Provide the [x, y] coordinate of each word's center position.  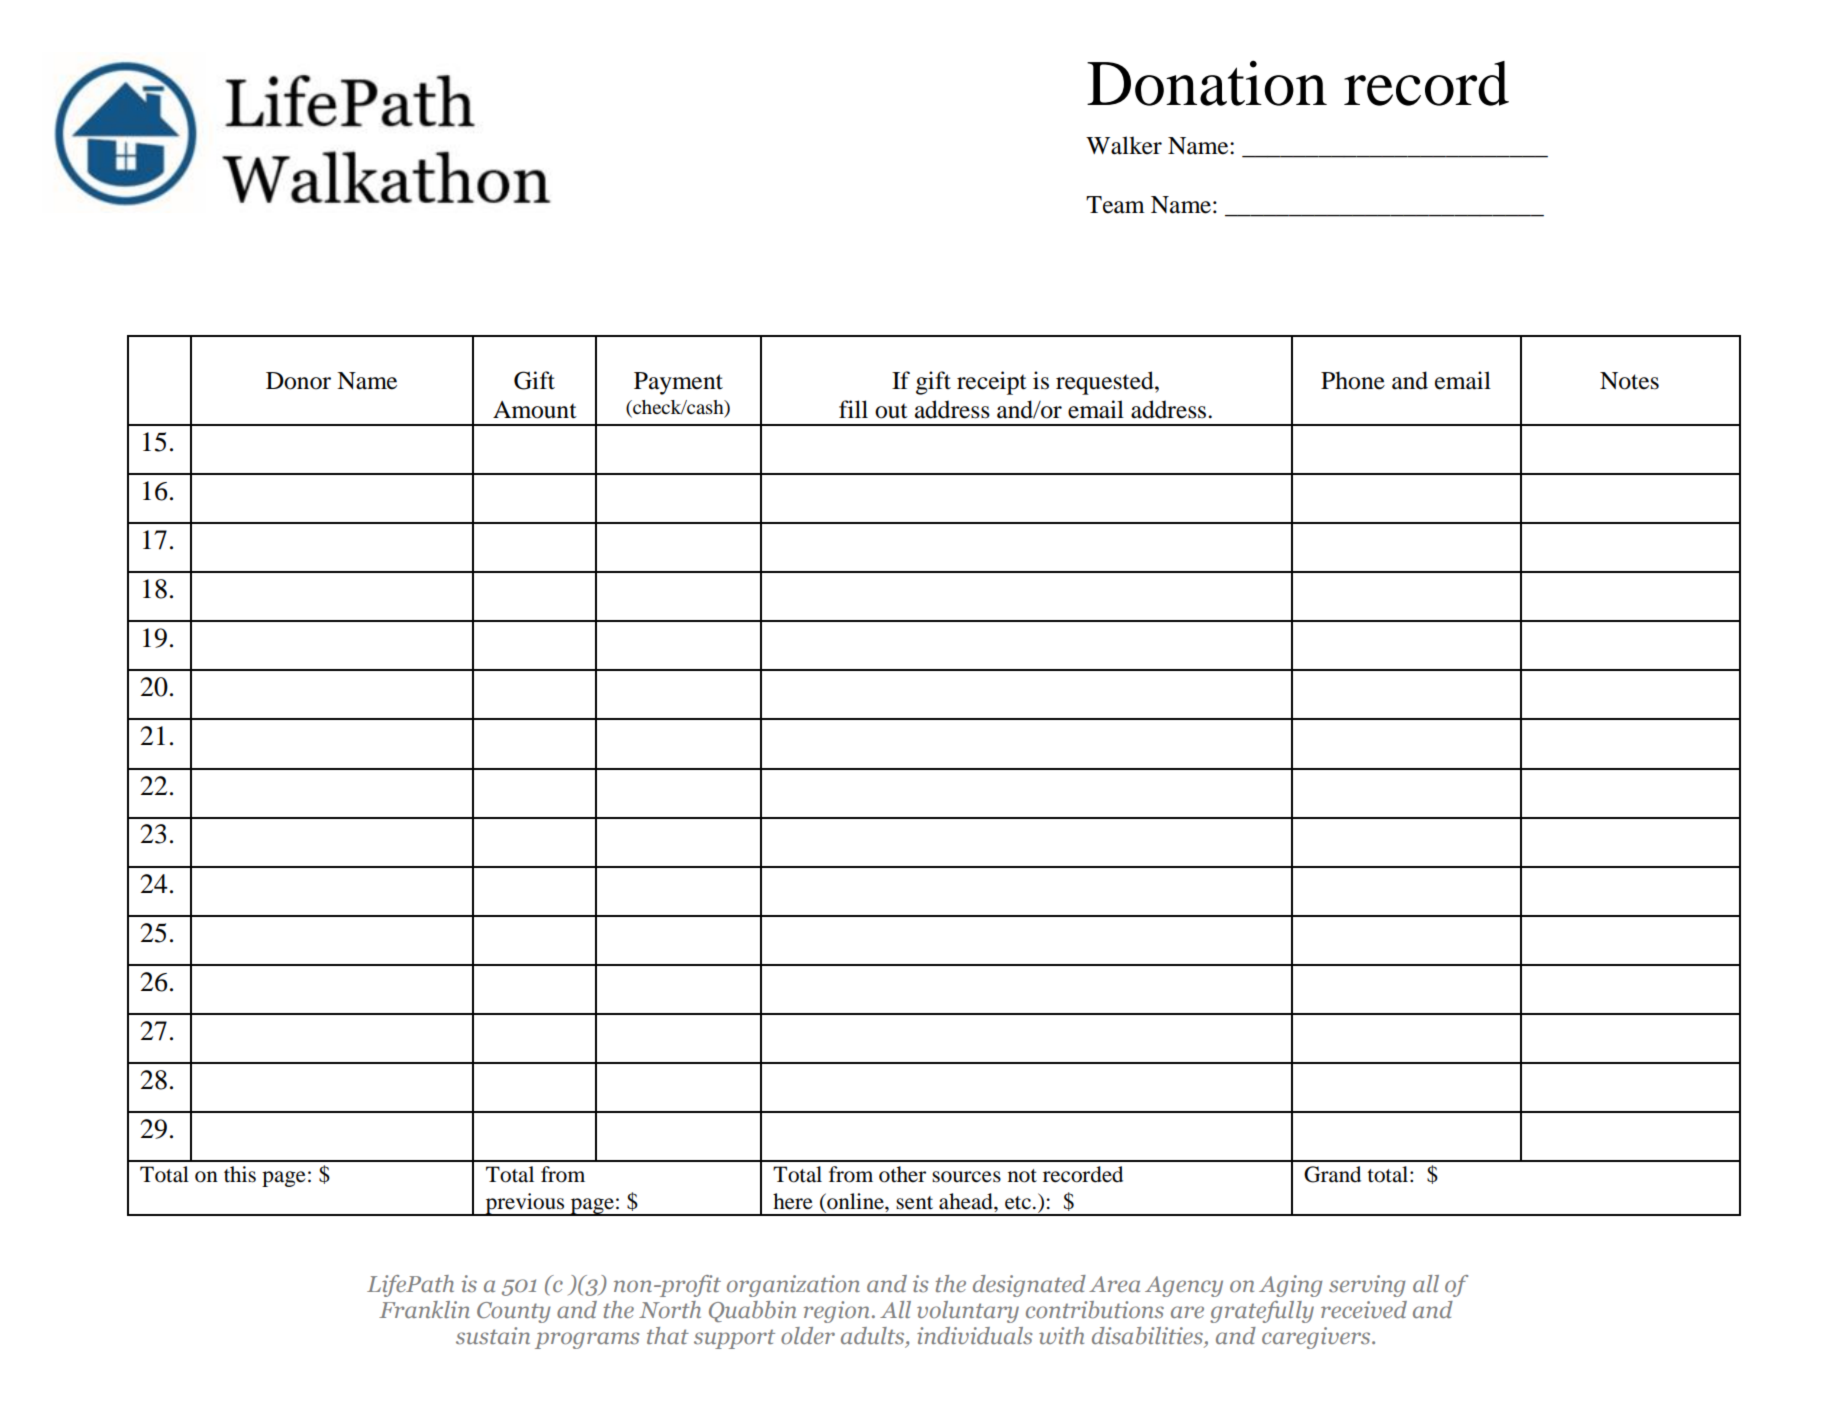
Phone [1353, 380]
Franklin [424, 1309]
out [891, 411]
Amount [535, 410]
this [240, 1174]
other [902, 1174]
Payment [678, 383]
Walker [1124, 145]
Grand [1332, 1174]
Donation [1207, 83]
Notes [1629, 381]
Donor [298, 381]
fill [853, 409]
